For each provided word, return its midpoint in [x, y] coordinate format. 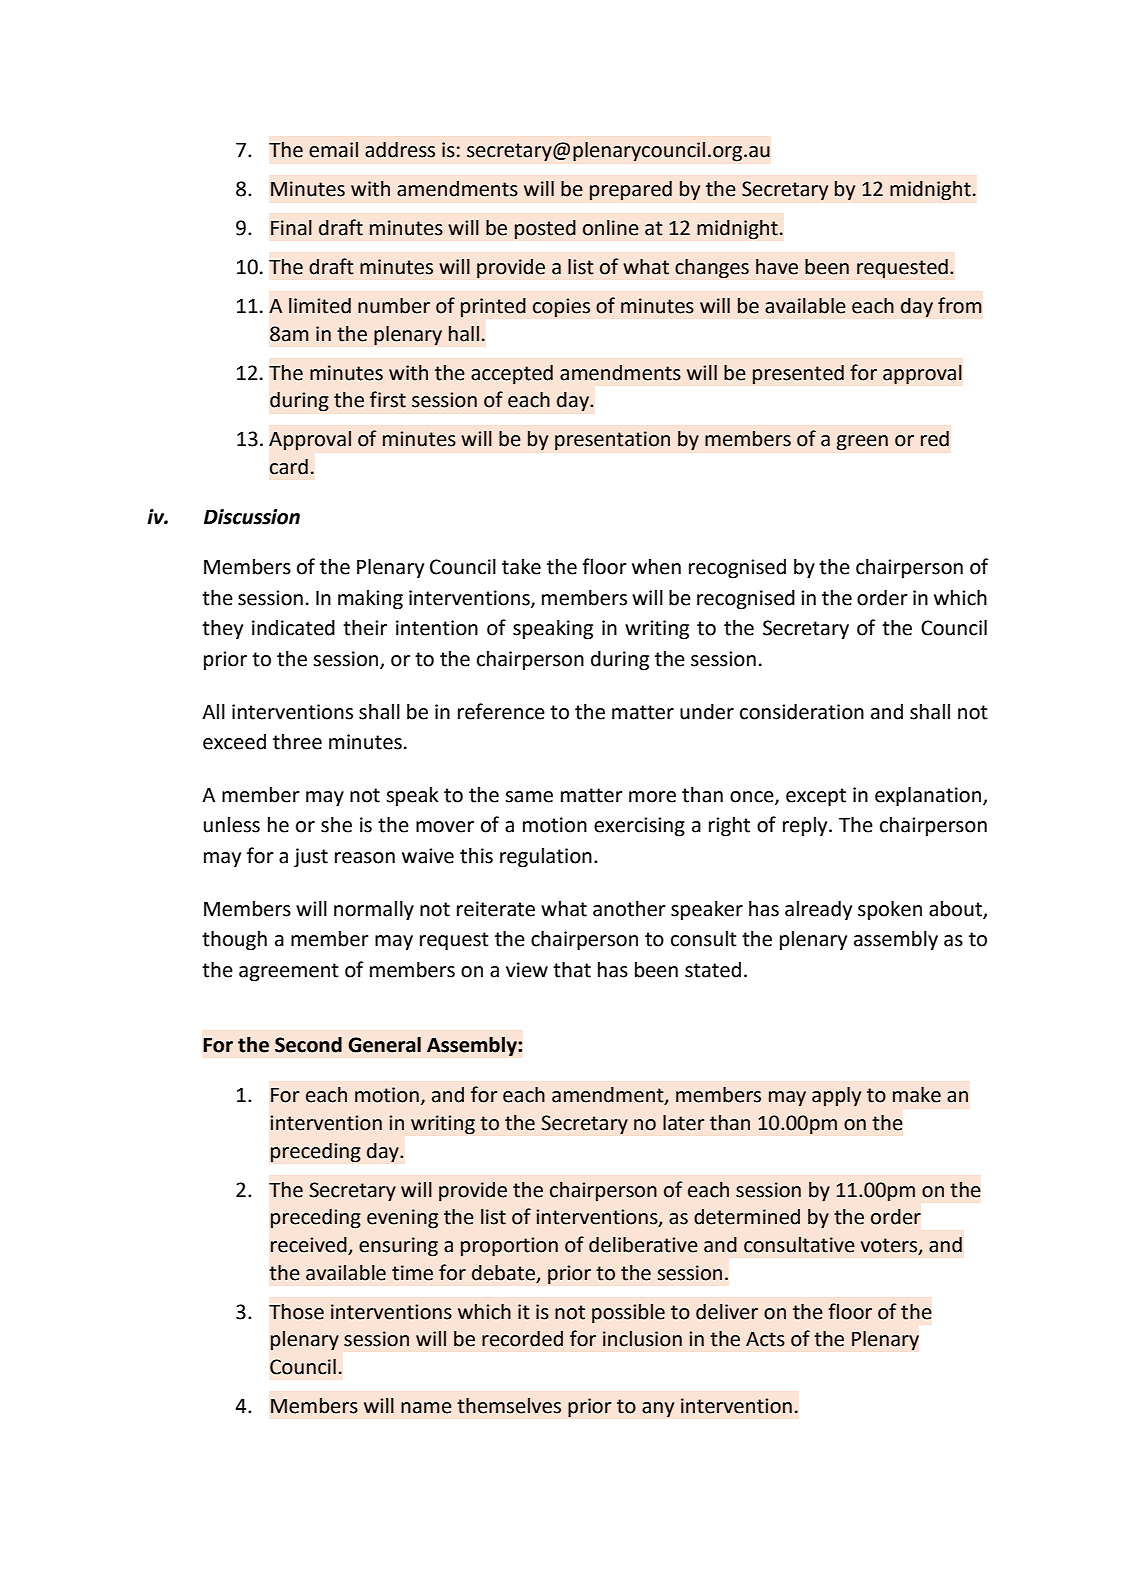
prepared [631, 190]
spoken [890, 910]
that [572, 969]
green [862, 443]
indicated [293, 628]
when [656, 567]
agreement [289, 972]
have [777, 267]
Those [296, 1312]
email [333, 150]
